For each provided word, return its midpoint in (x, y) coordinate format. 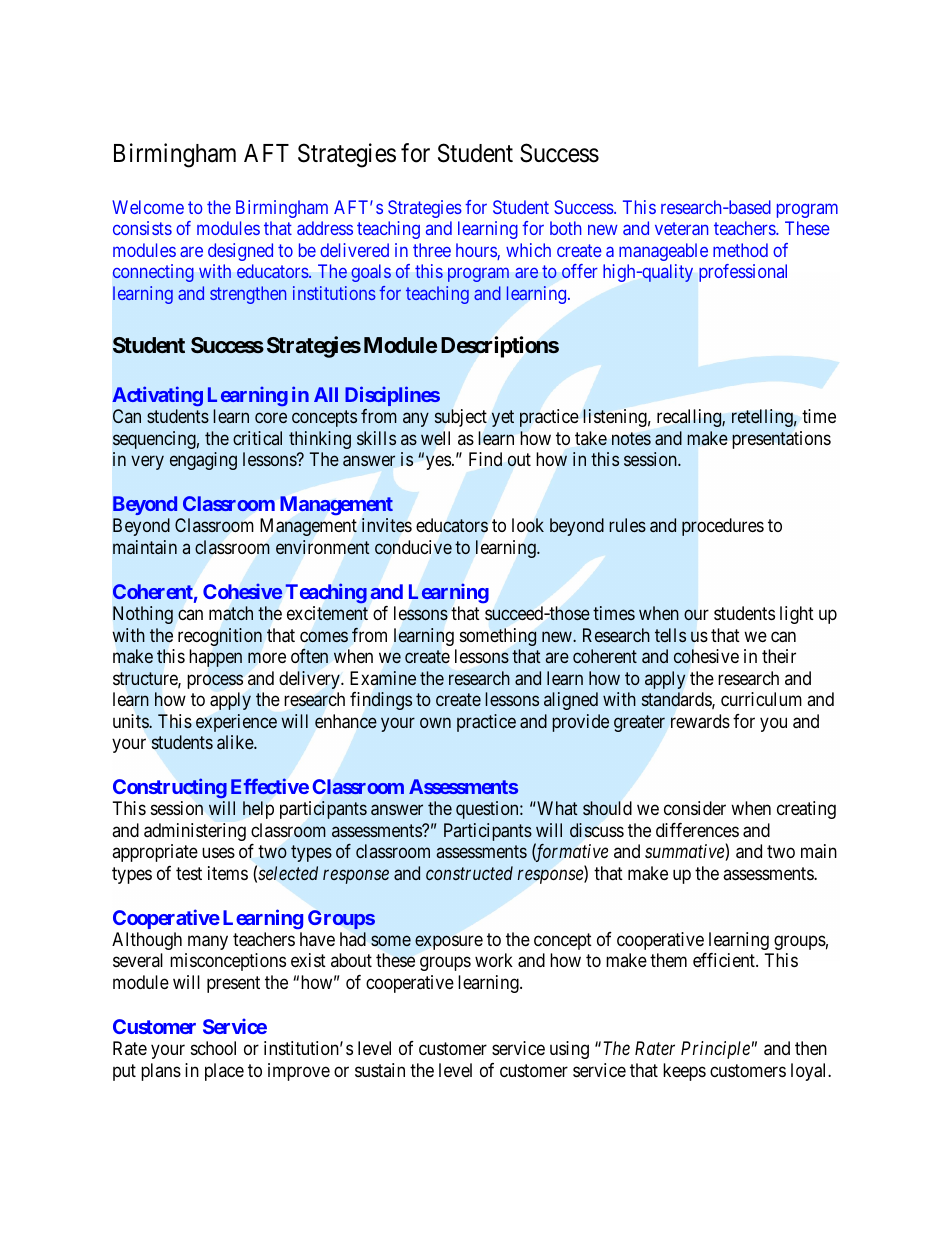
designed (240, 252)
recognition (220, 637)
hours (477, 251)
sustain (380, 1070)
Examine (383, 678)
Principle (715, 1050)
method (740, 250)
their (779, 656)
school (213, 1048)
